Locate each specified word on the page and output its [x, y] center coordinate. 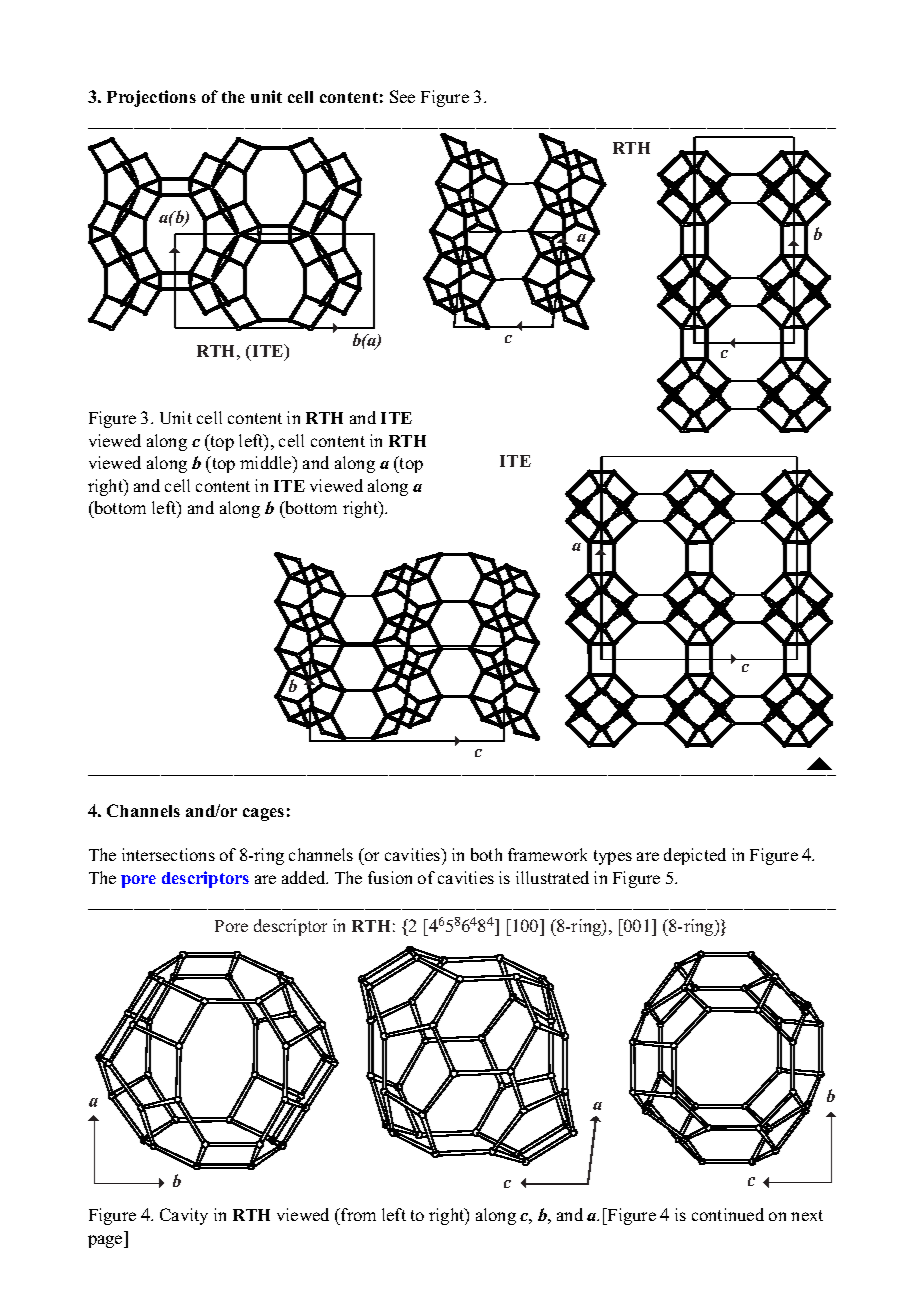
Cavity [184, 1216]
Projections [151, 98]
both [486, 854]
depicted [695, 856]
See [402, 96]
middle [267, 462]
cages [263, 814]
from [357, 1214]
